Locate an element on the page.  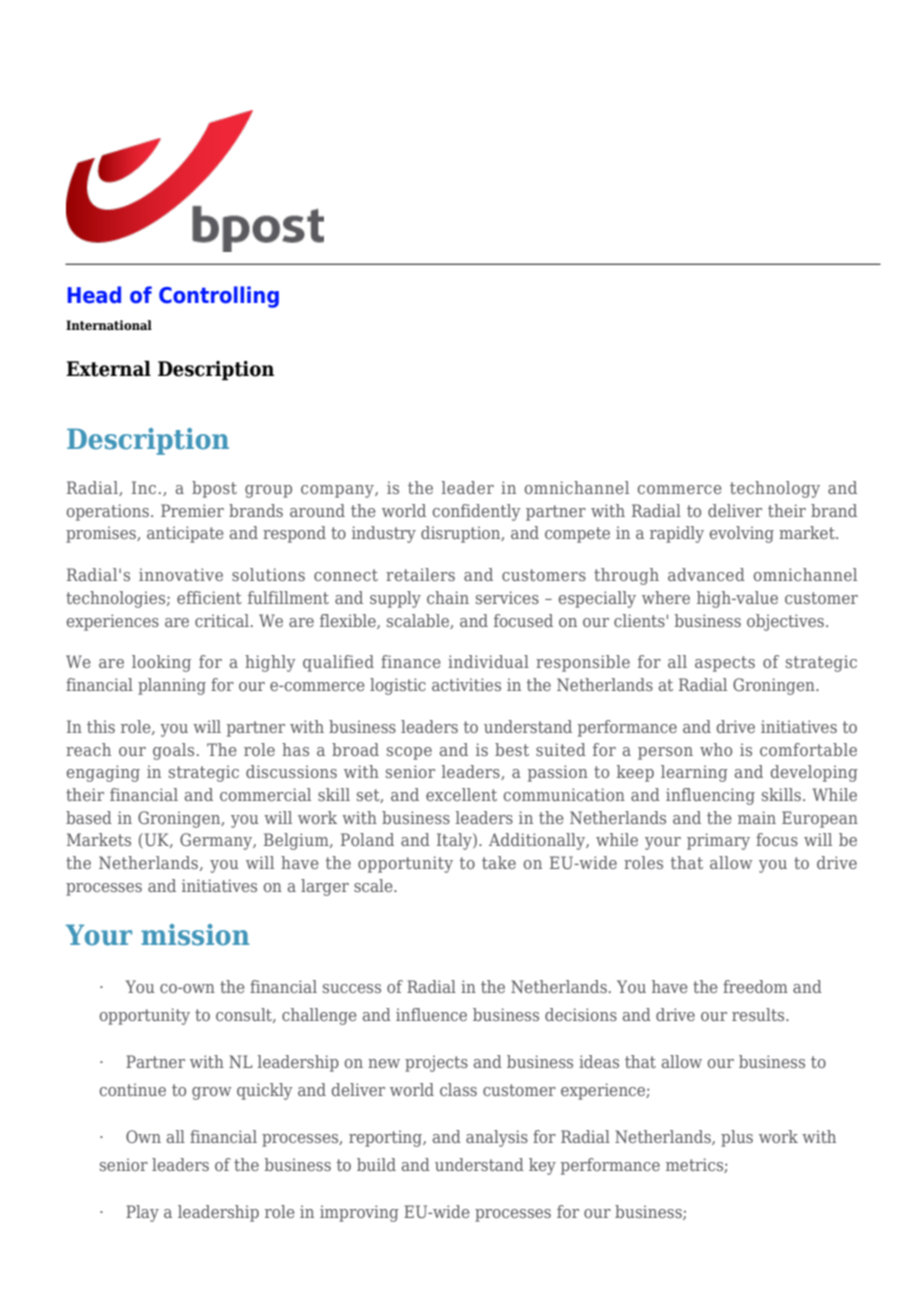
Controlling is located at coordinates (219, 297).
